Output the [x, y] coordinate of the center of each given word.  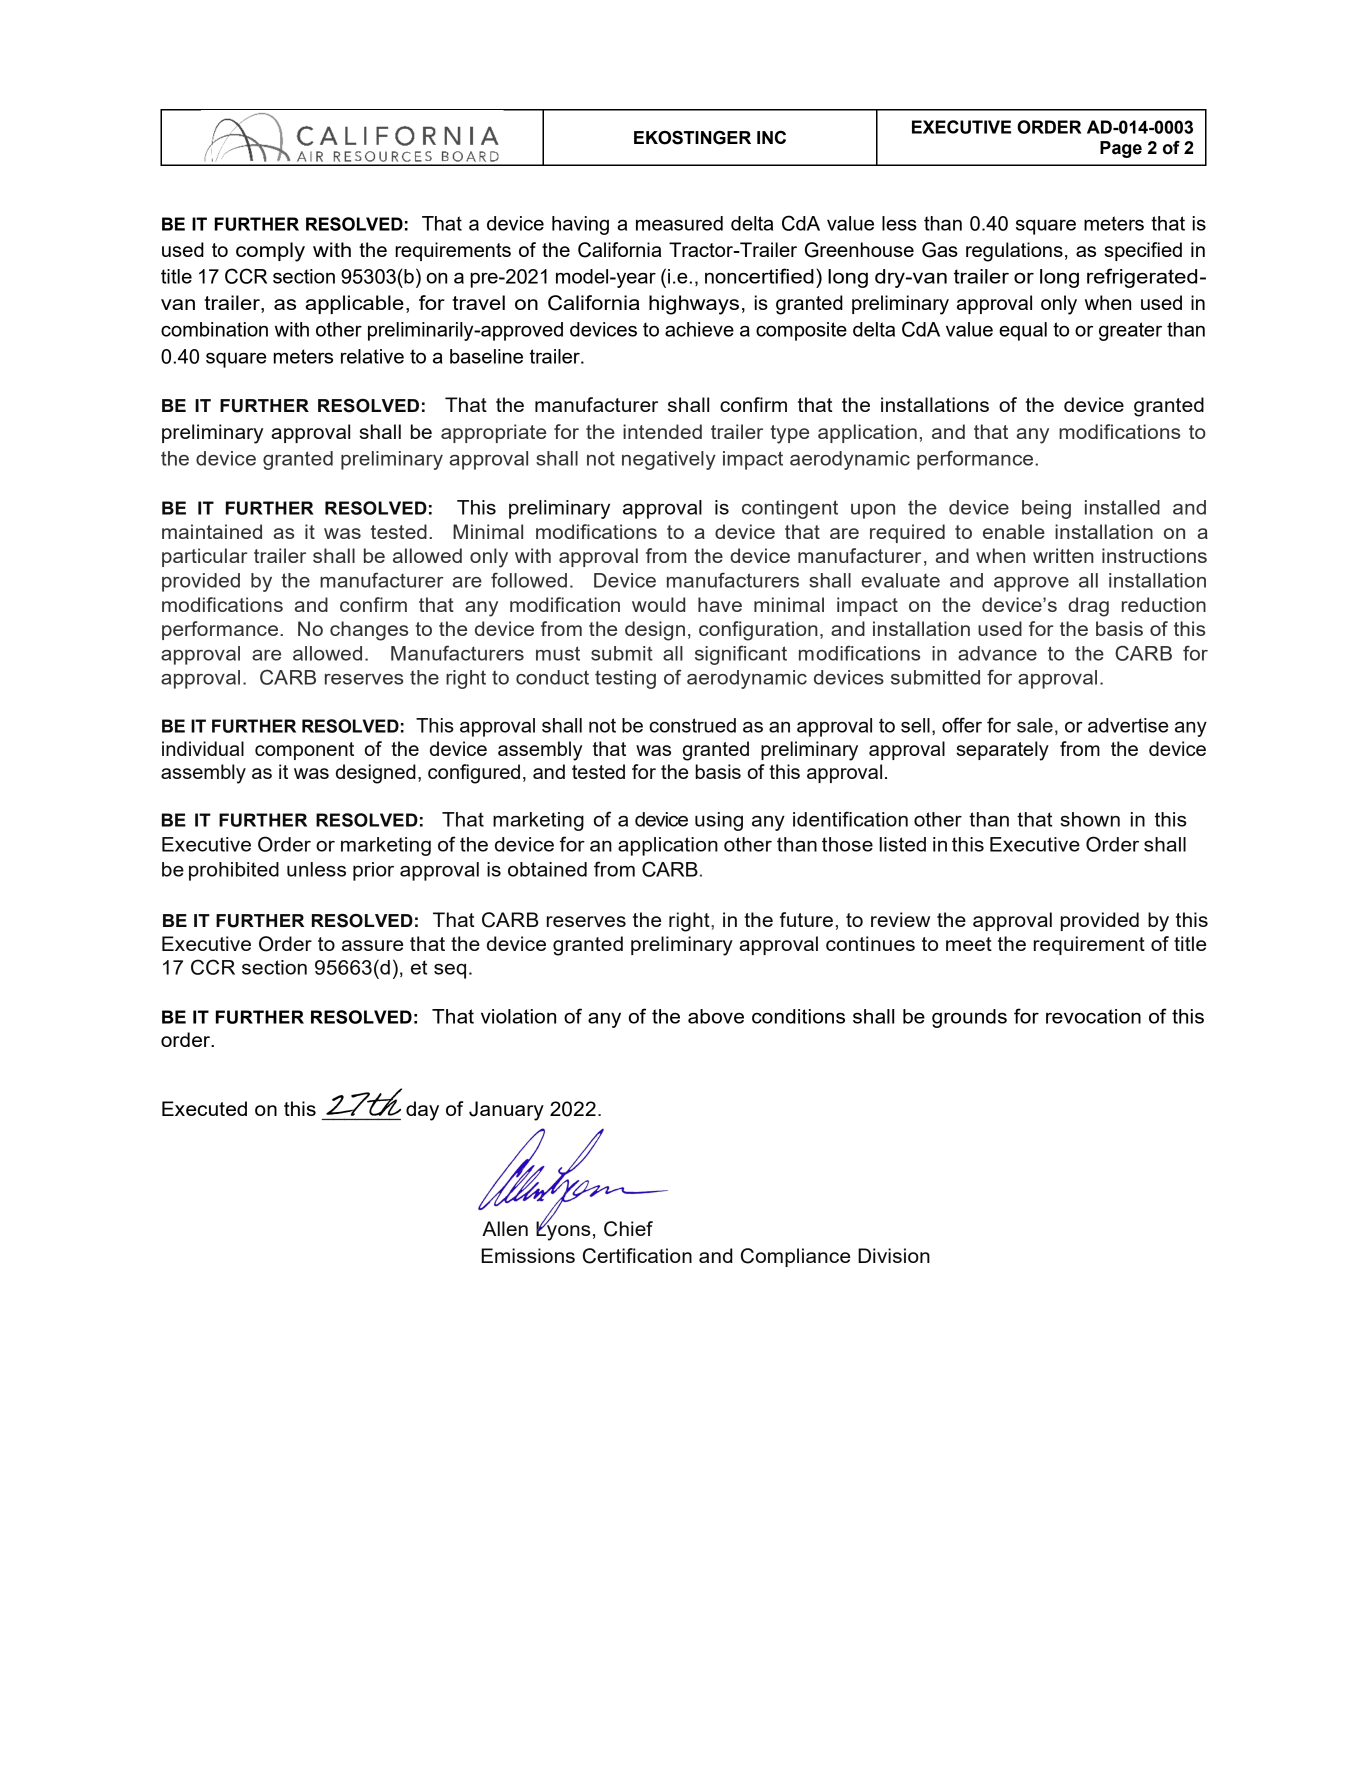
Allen [505, 1228]
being [1046, 509]
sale [1035, 725]
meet [969, 944]
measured [679, 223]
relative [372, 356]
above [716, 1016]
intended [662, 431]
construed [692, 725]
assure [372, 945]
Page [1121, 149]
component [304, 751]
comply [270, 252]
